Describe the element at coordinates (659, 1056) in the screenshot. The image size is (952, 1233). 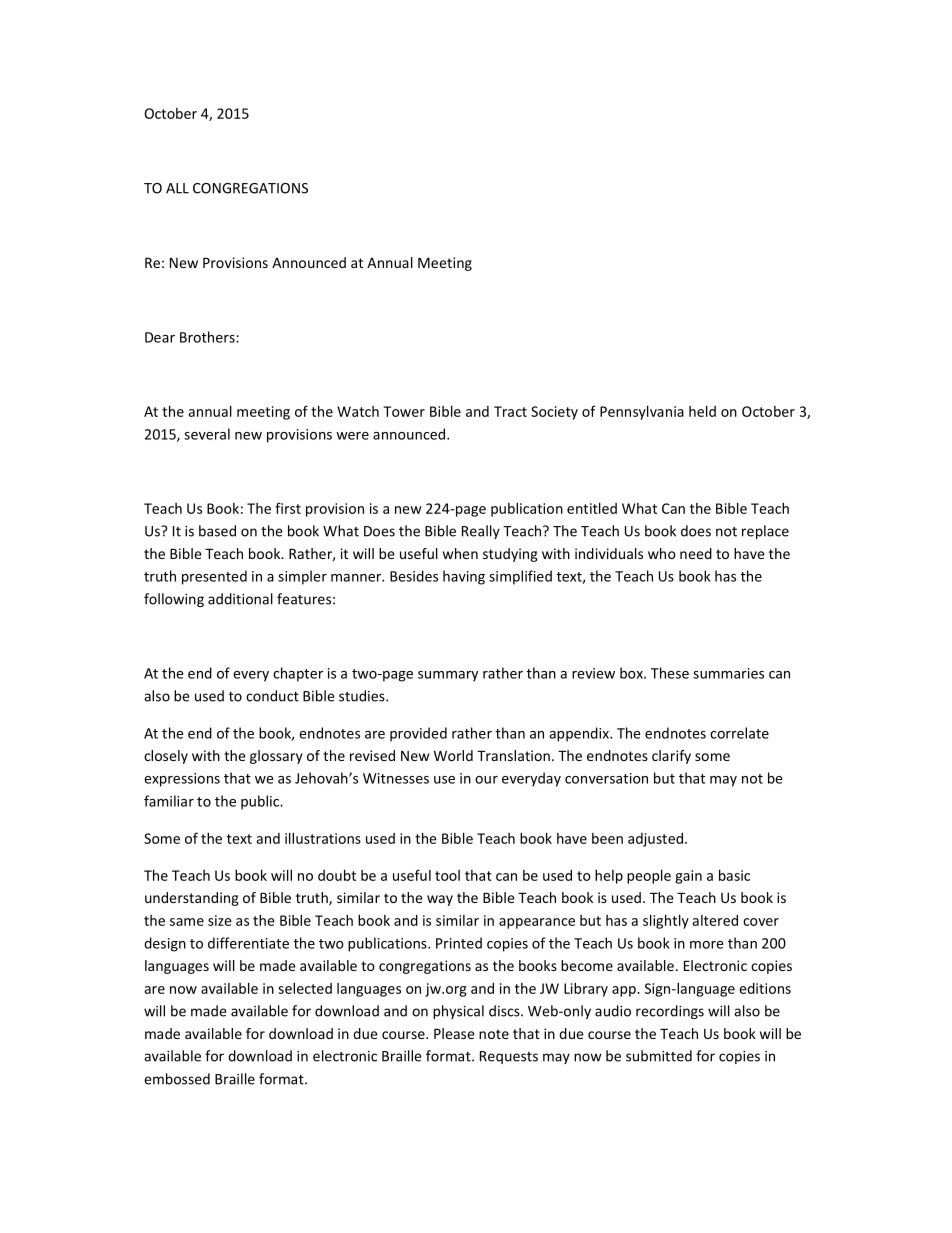
I see `submitted` at that location.
